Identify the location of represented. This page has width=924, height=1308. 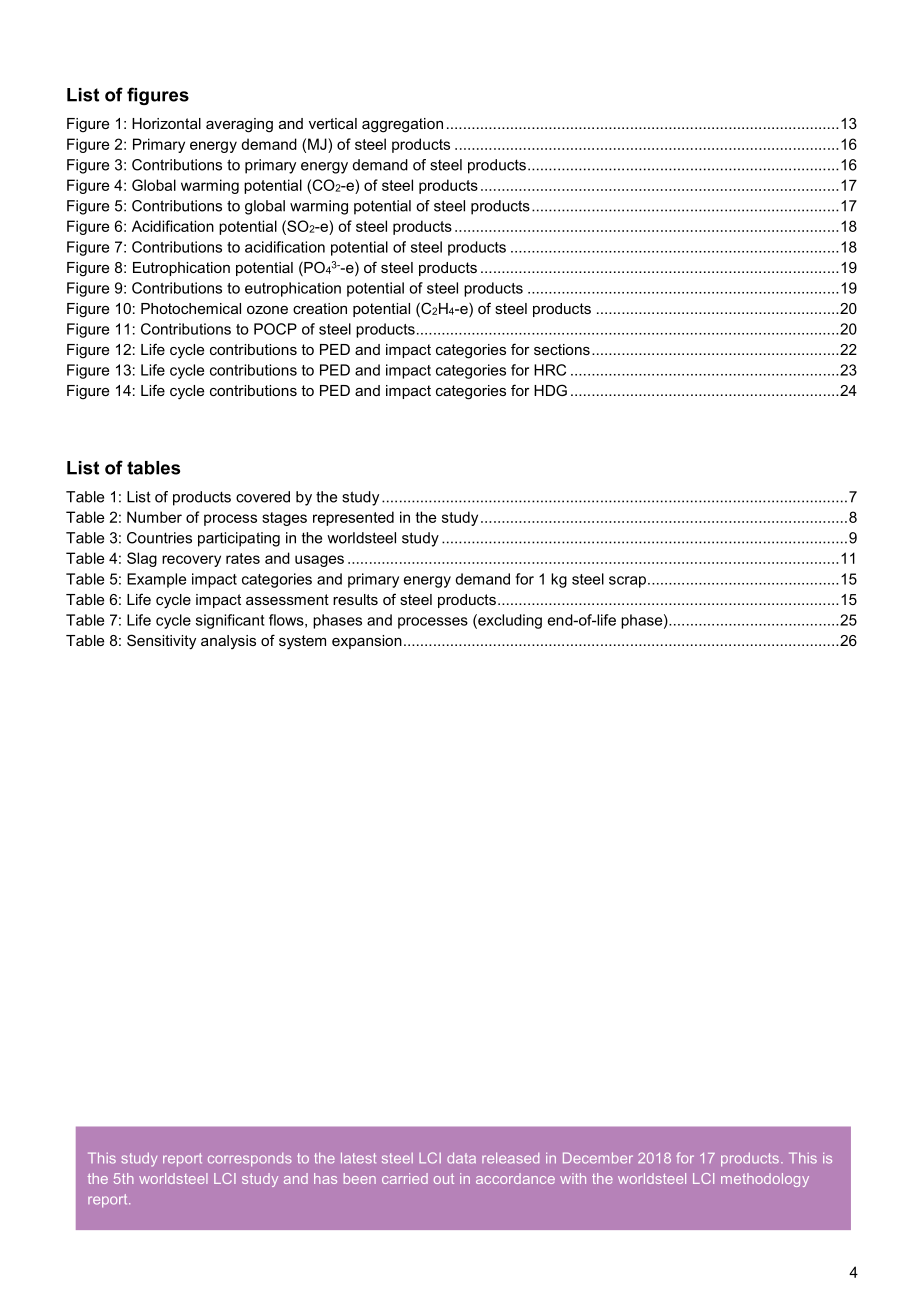
(353, 518).
